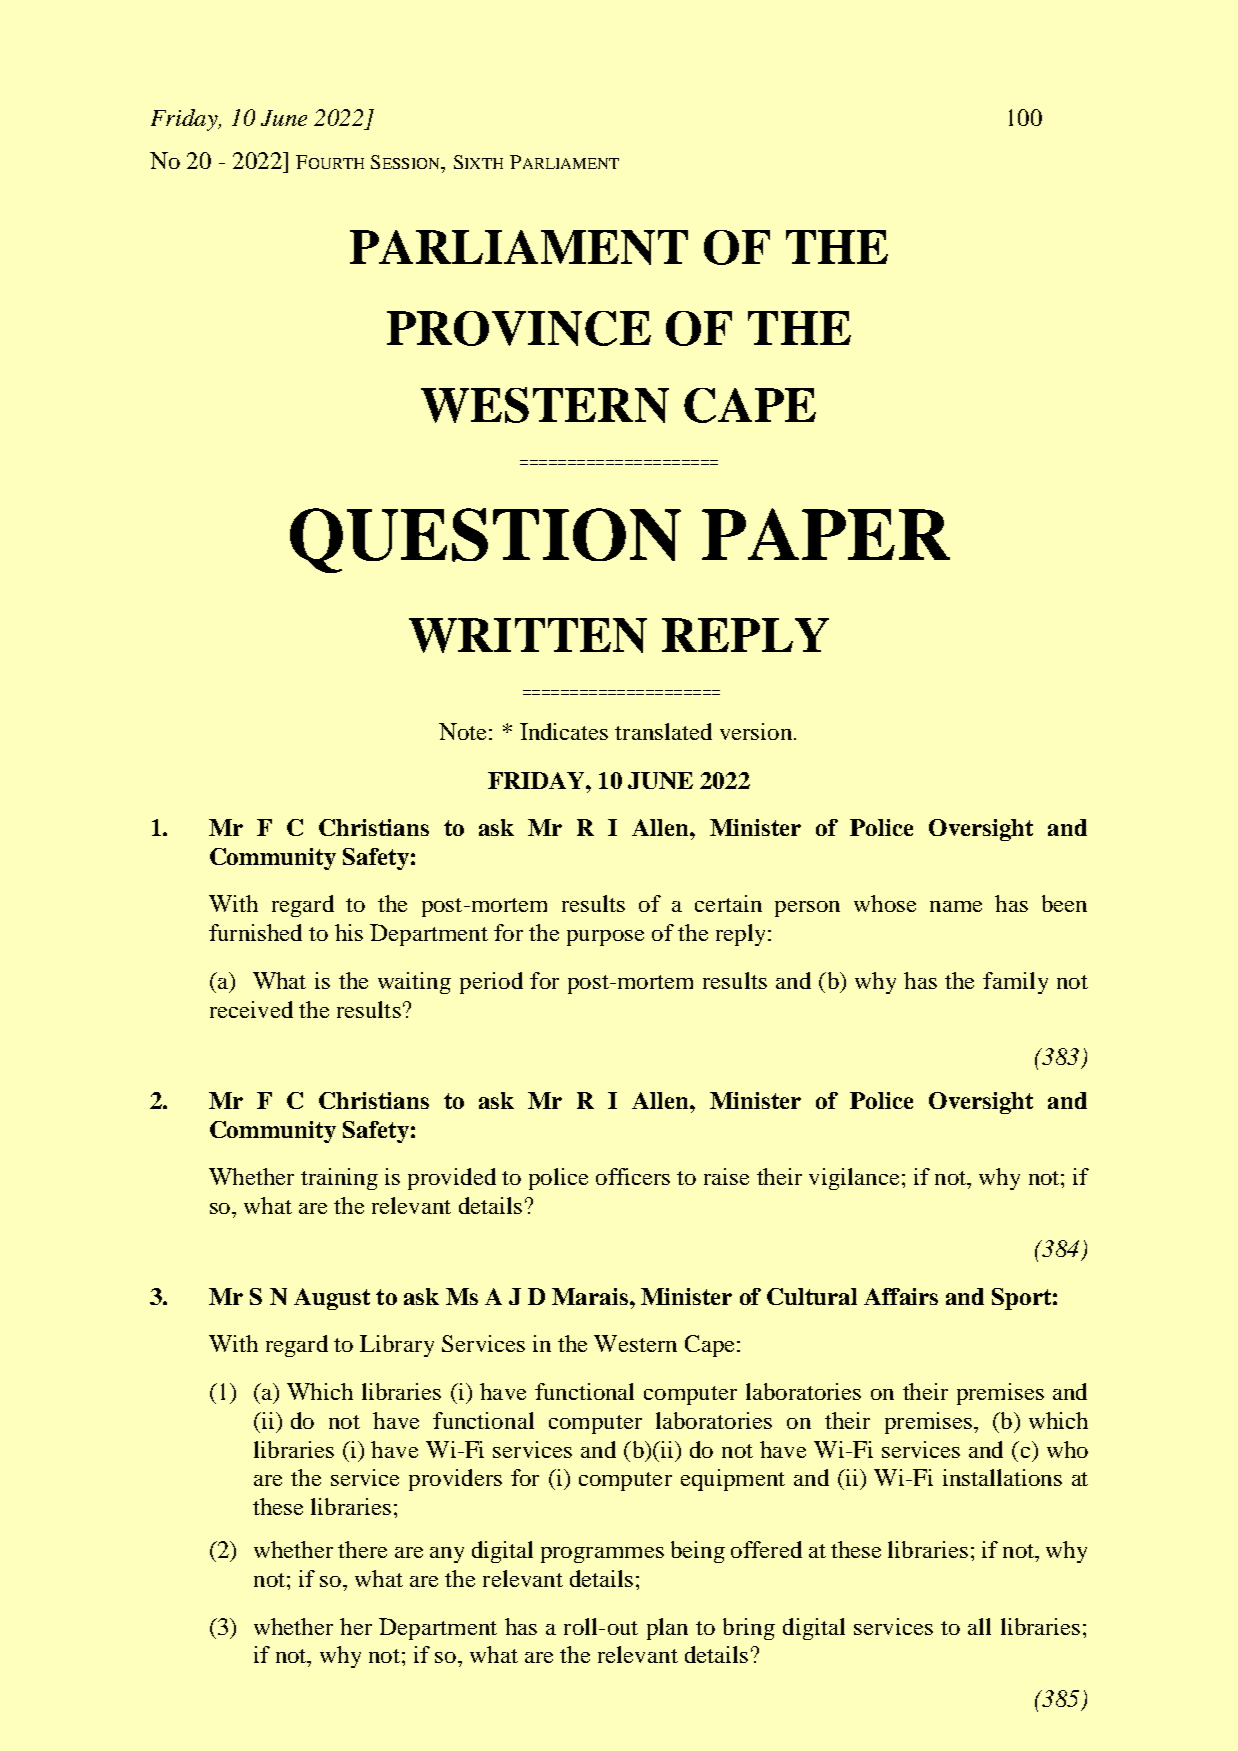  Describe the element at coordinates (663, 731) in the document. I see `translated` at that location.
